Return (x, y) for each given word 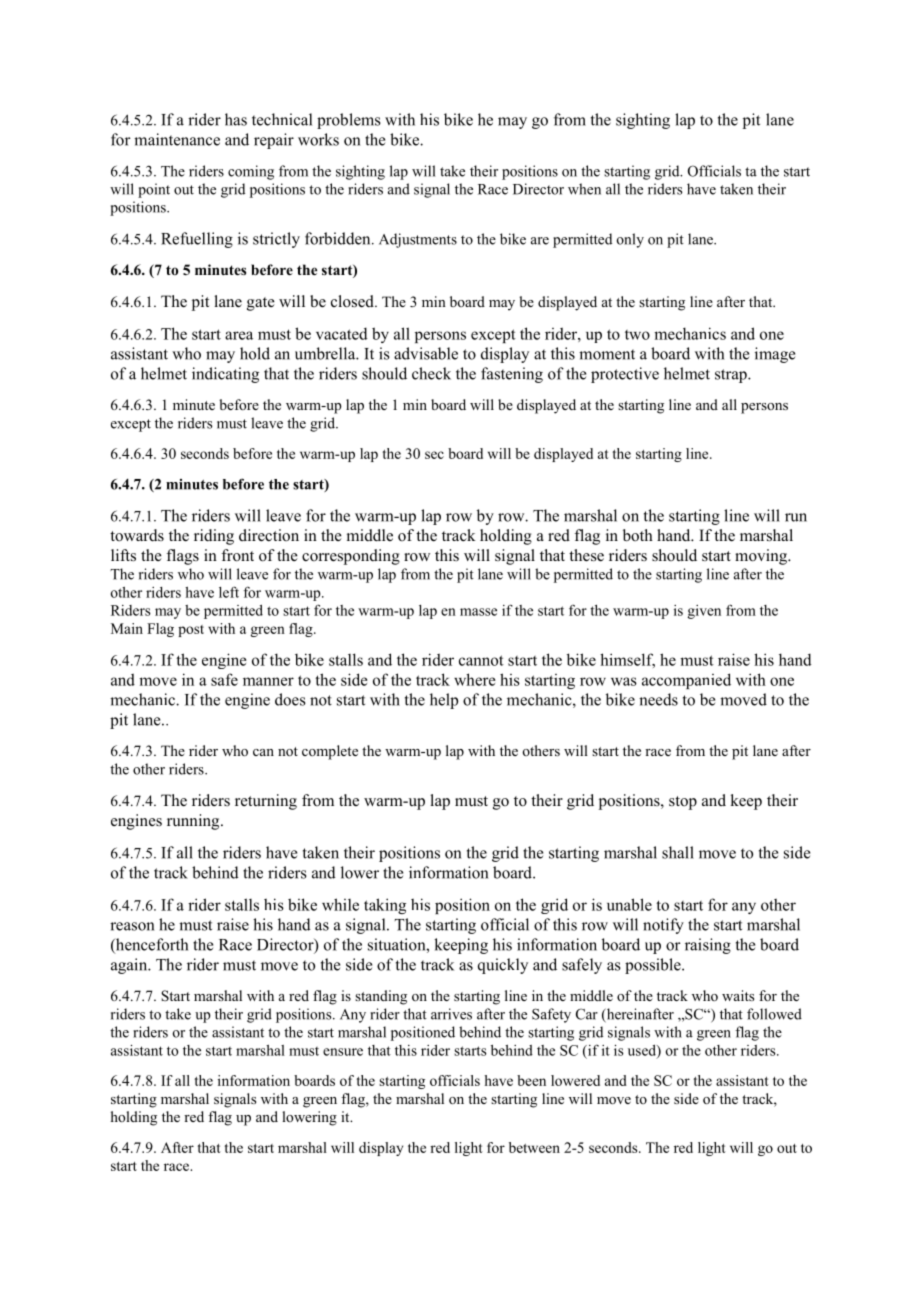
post (191, 631)
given (704, 612)
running (194, 822)
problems (349, 121)
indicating (225, 375)
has (236, 119)
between (534, 1147)
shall (678, 852)
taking (385, 906)
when (584, 189)
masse (478, 612)
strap (732, 376)
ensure (343, 1052)
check (431, 373)
